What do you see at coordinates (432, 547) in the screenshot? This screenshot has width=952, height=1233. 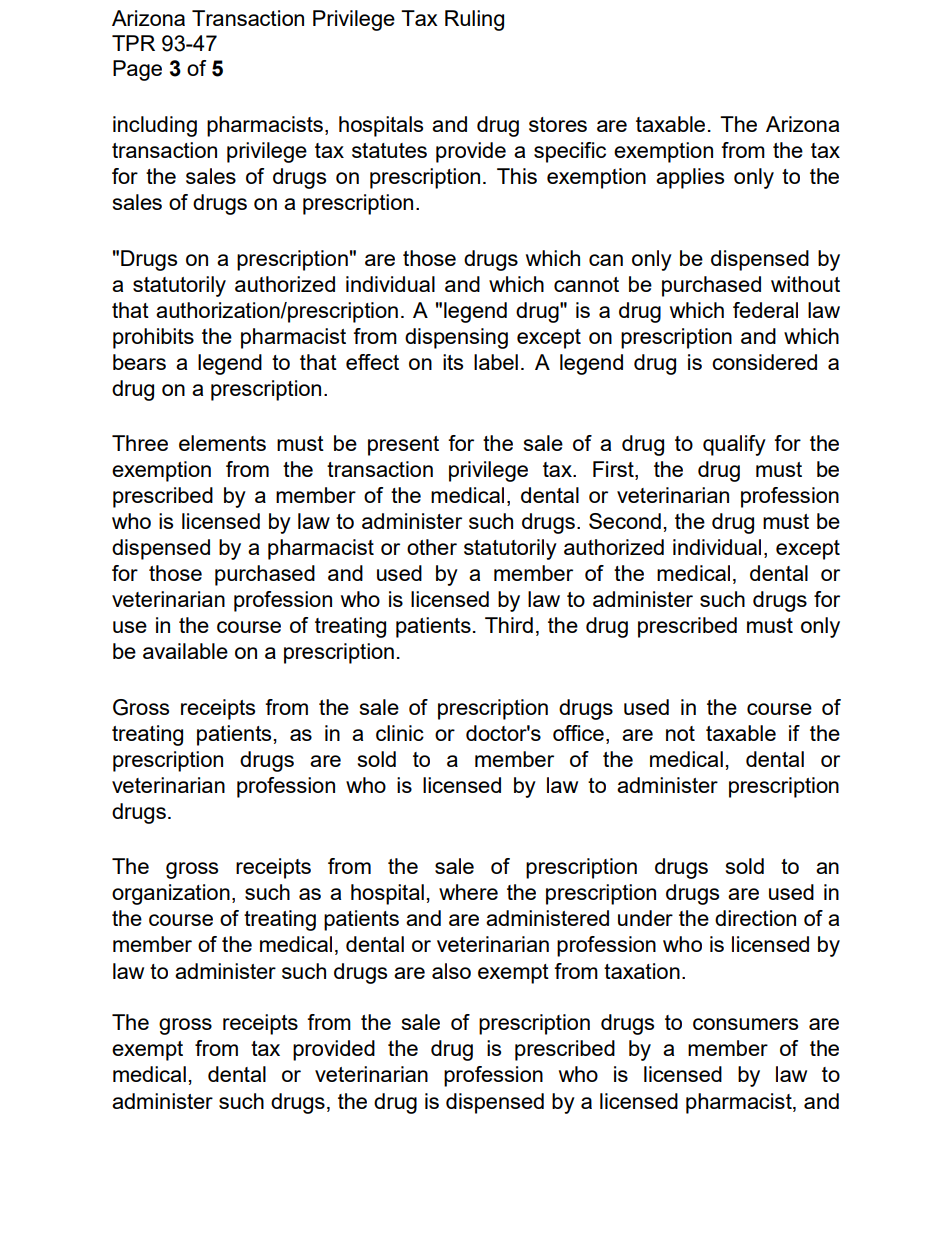 I see `other` at bounding box center [432, 547].
